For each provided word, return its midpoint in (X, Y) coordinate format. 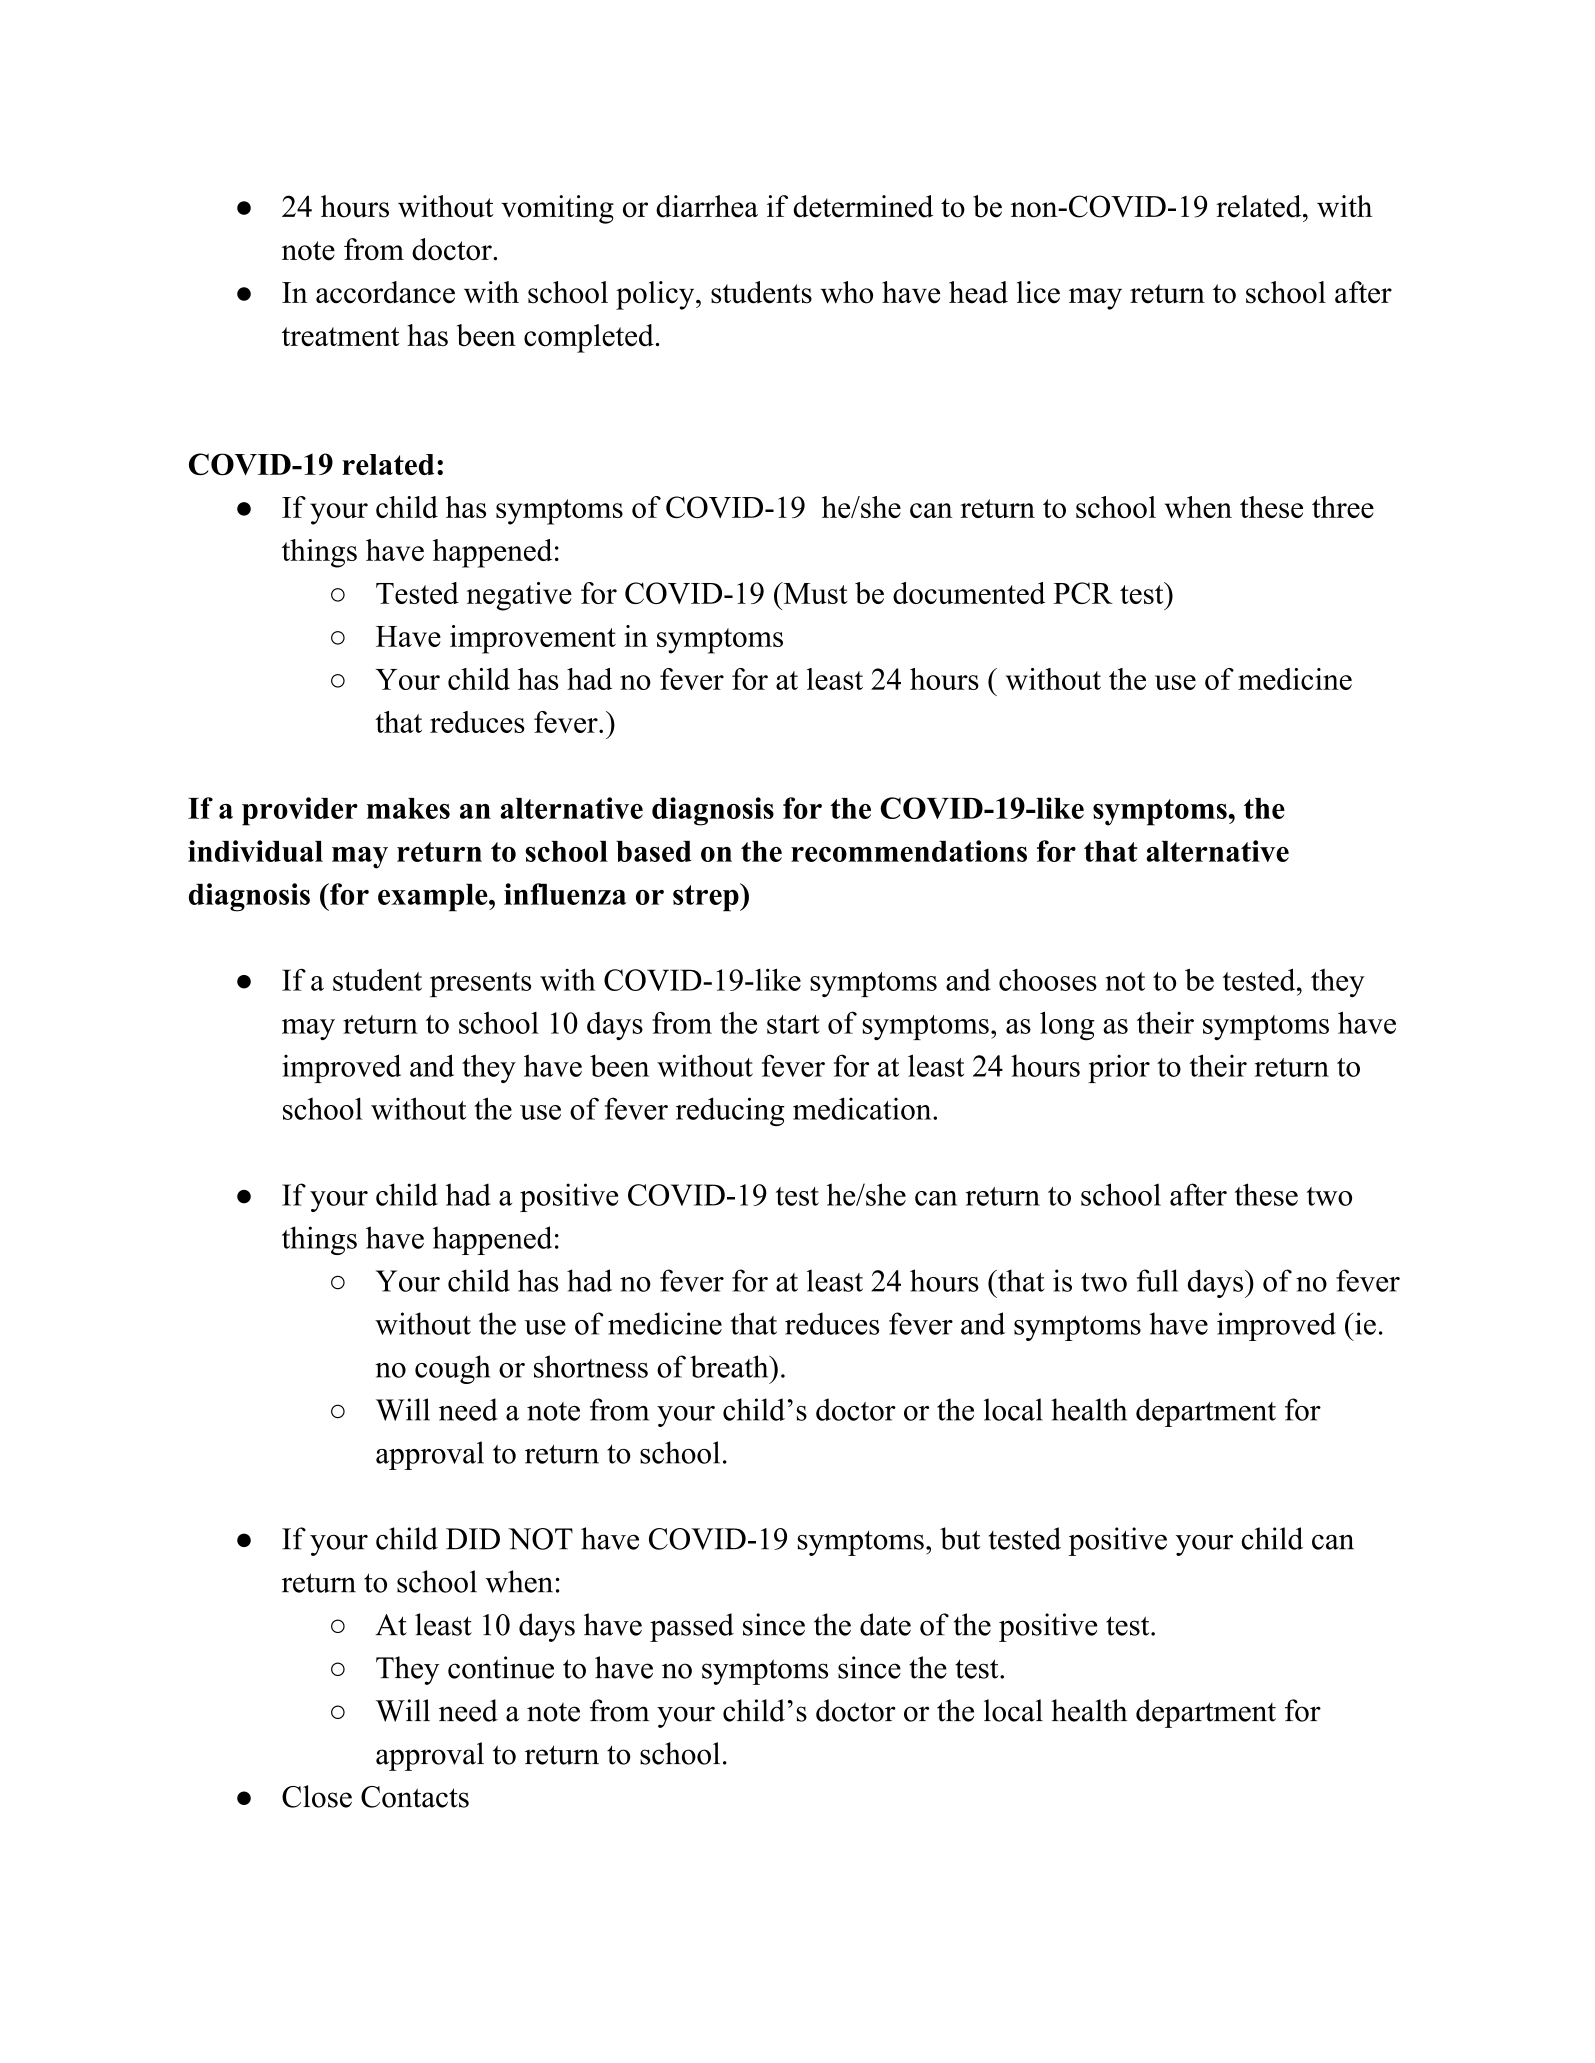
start (793, 1024)
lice (1038, 292)
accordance (385, 292)
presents (480, 984)
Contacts (415, 1797)
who (846, 292)
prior (1119, 1068)
